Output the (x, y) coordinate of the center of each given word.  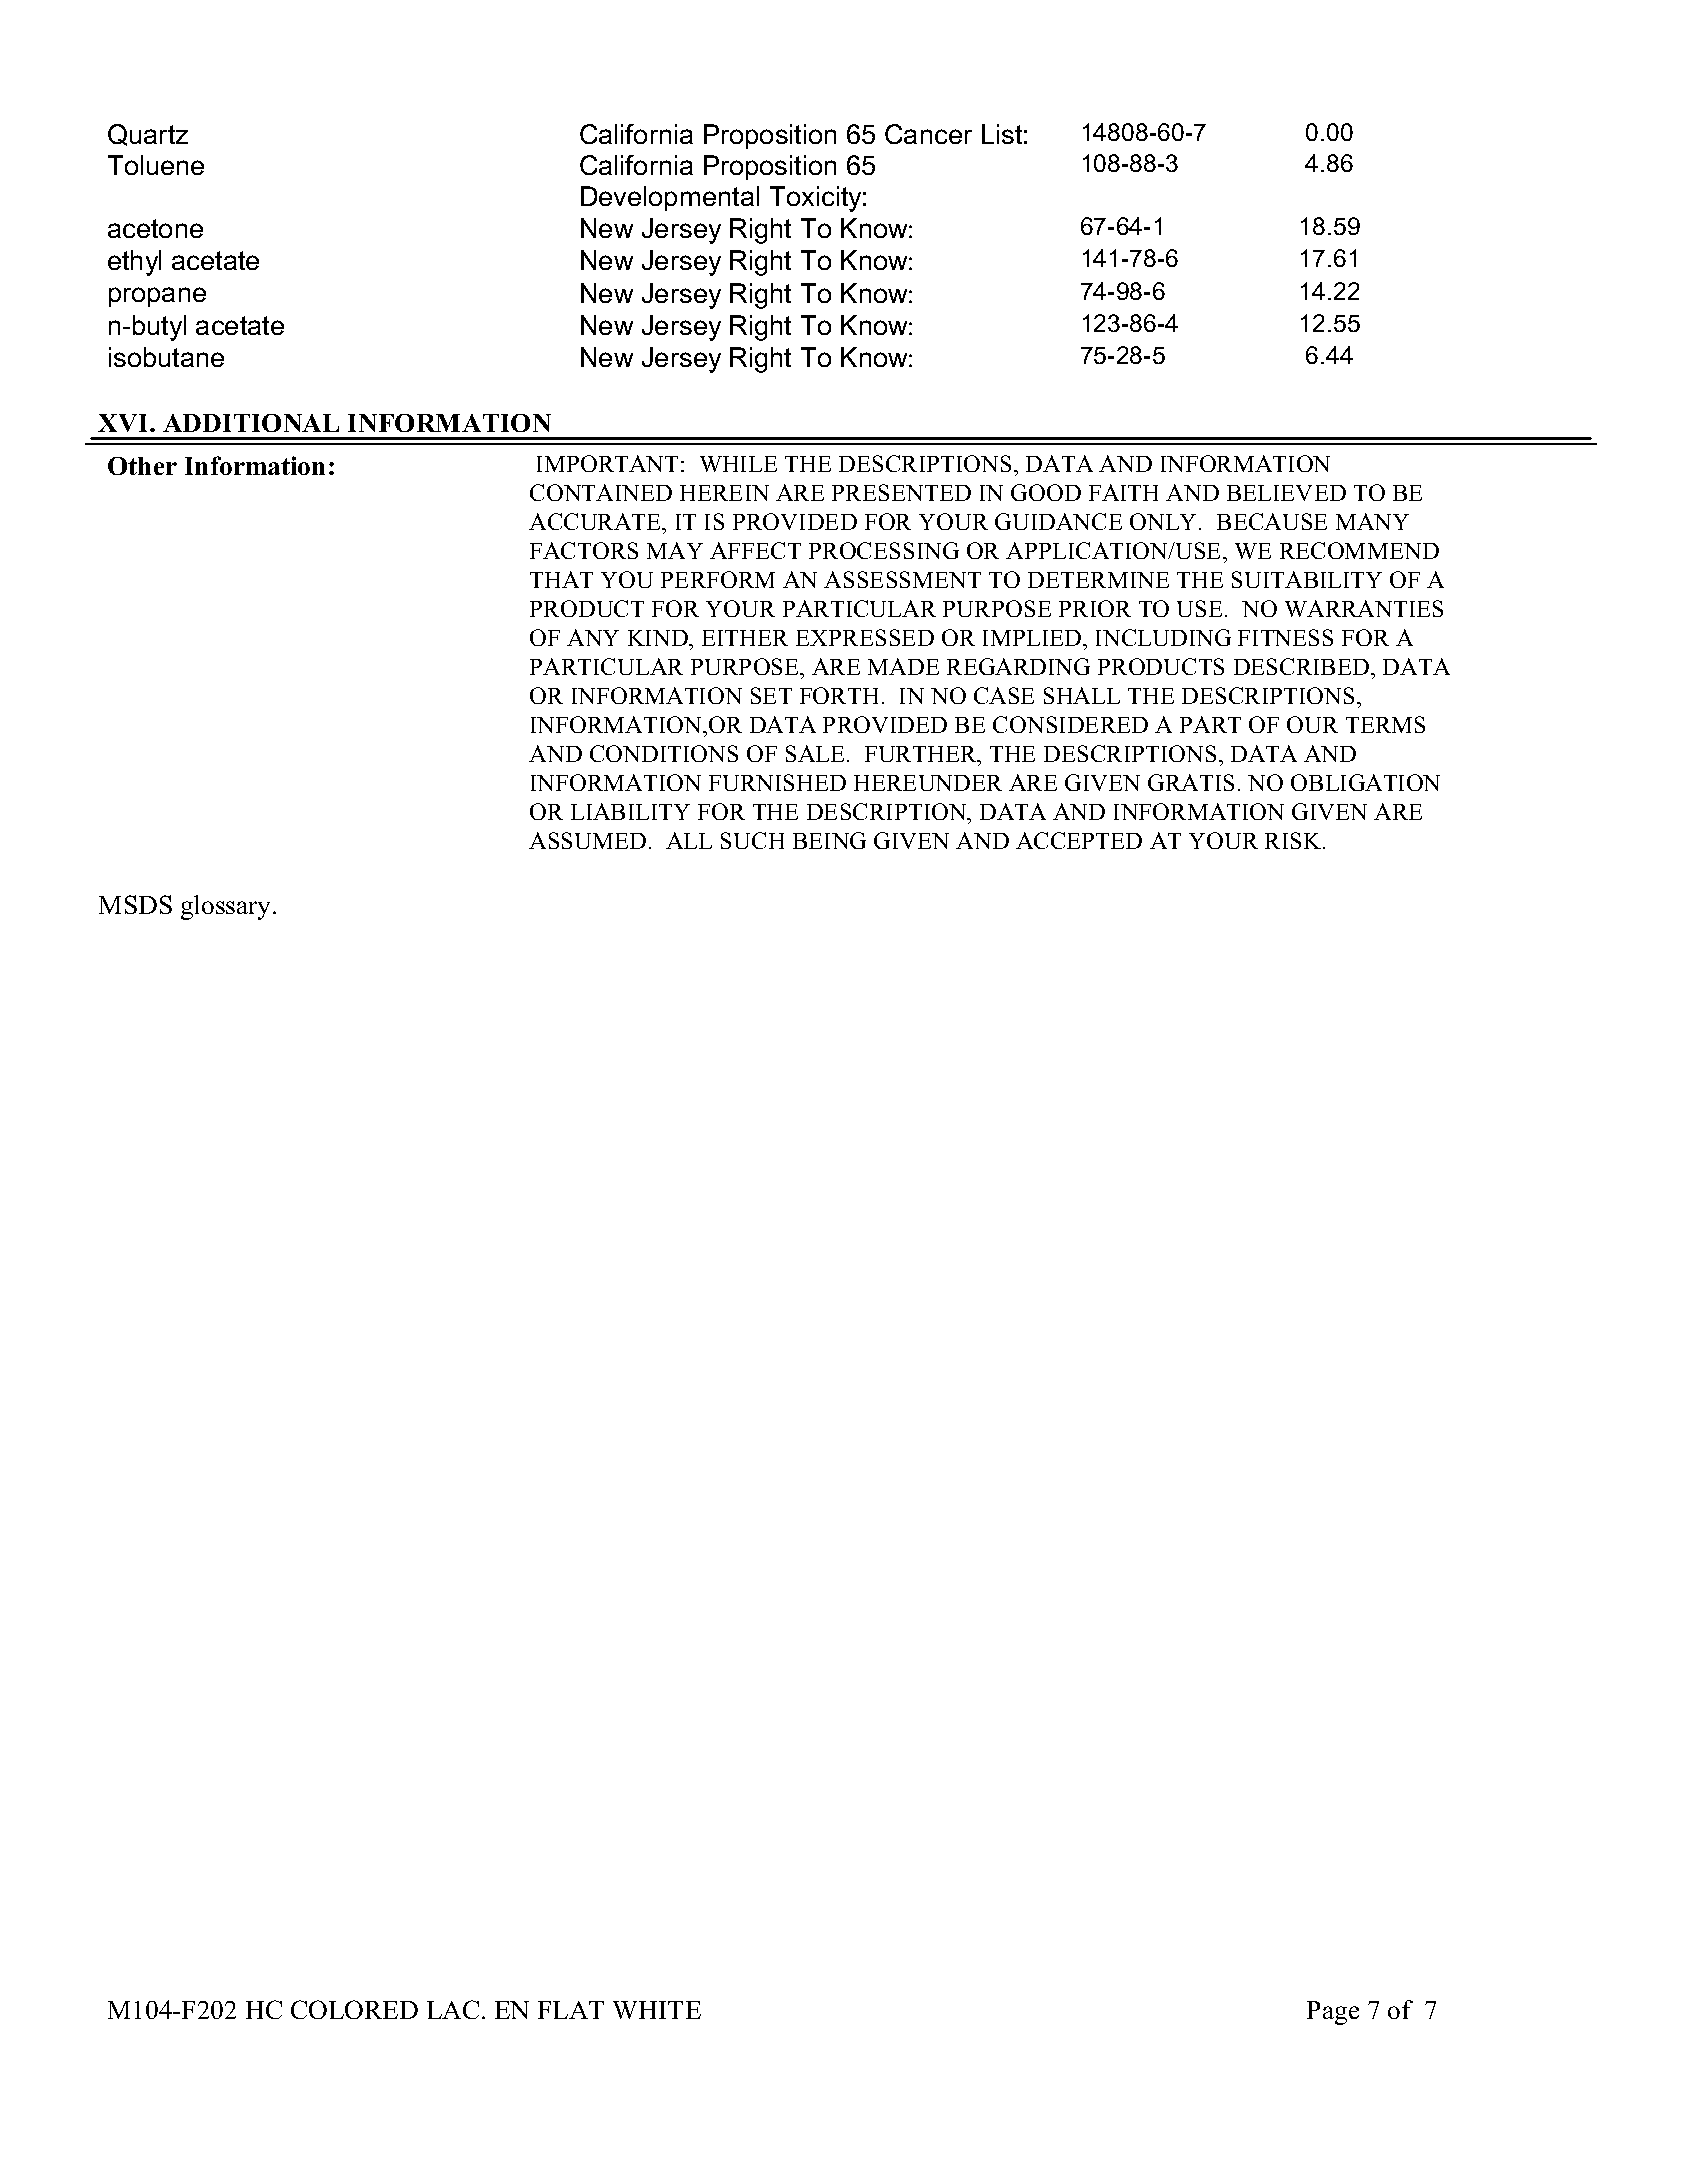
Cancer (928, 134)
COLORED (354, 2009)
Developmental (670, 198)
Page (1333, 2013)
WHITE (657, 2010)
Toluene (156, 165)
